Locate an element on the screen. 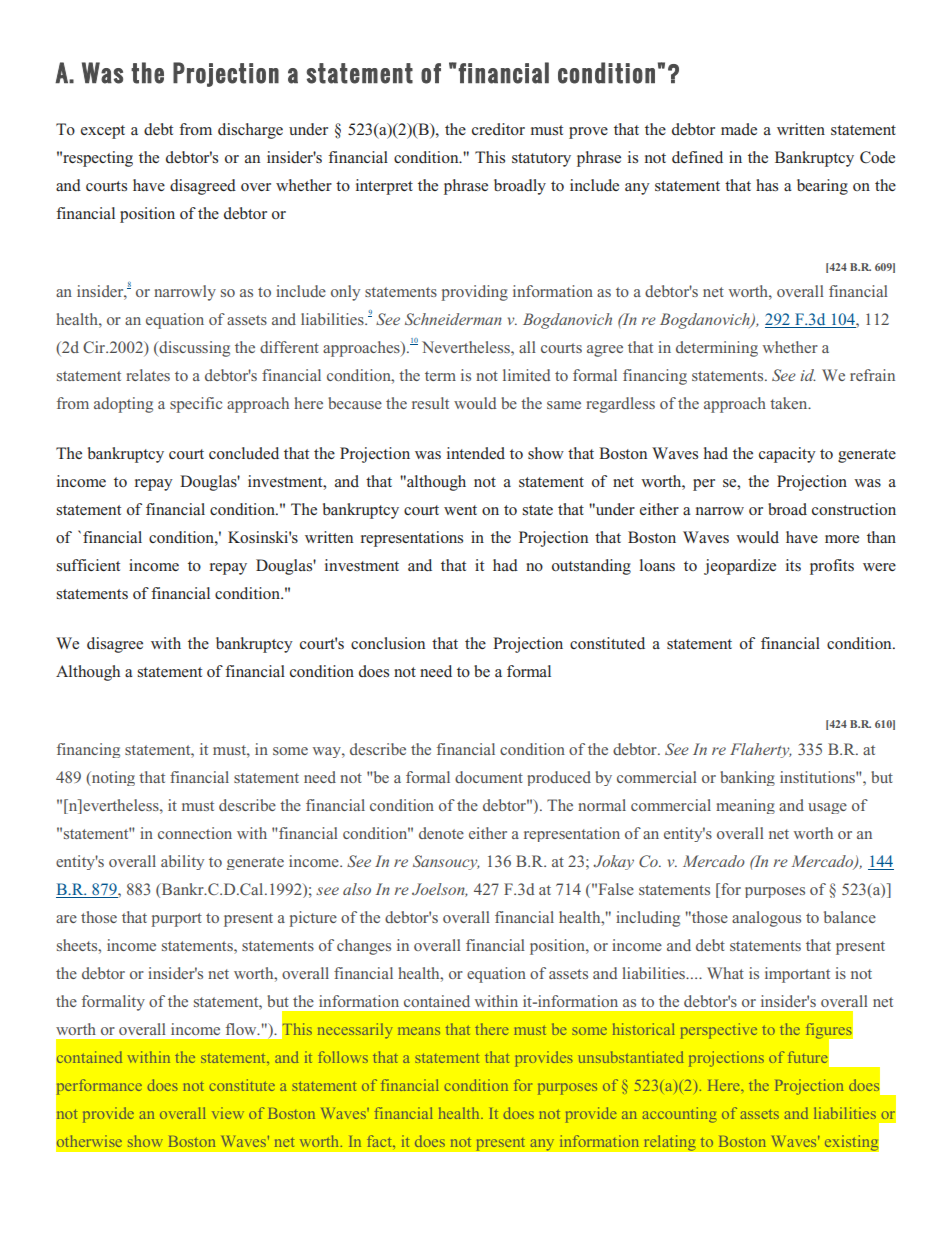  connection is located at coordinates (195, 833).
